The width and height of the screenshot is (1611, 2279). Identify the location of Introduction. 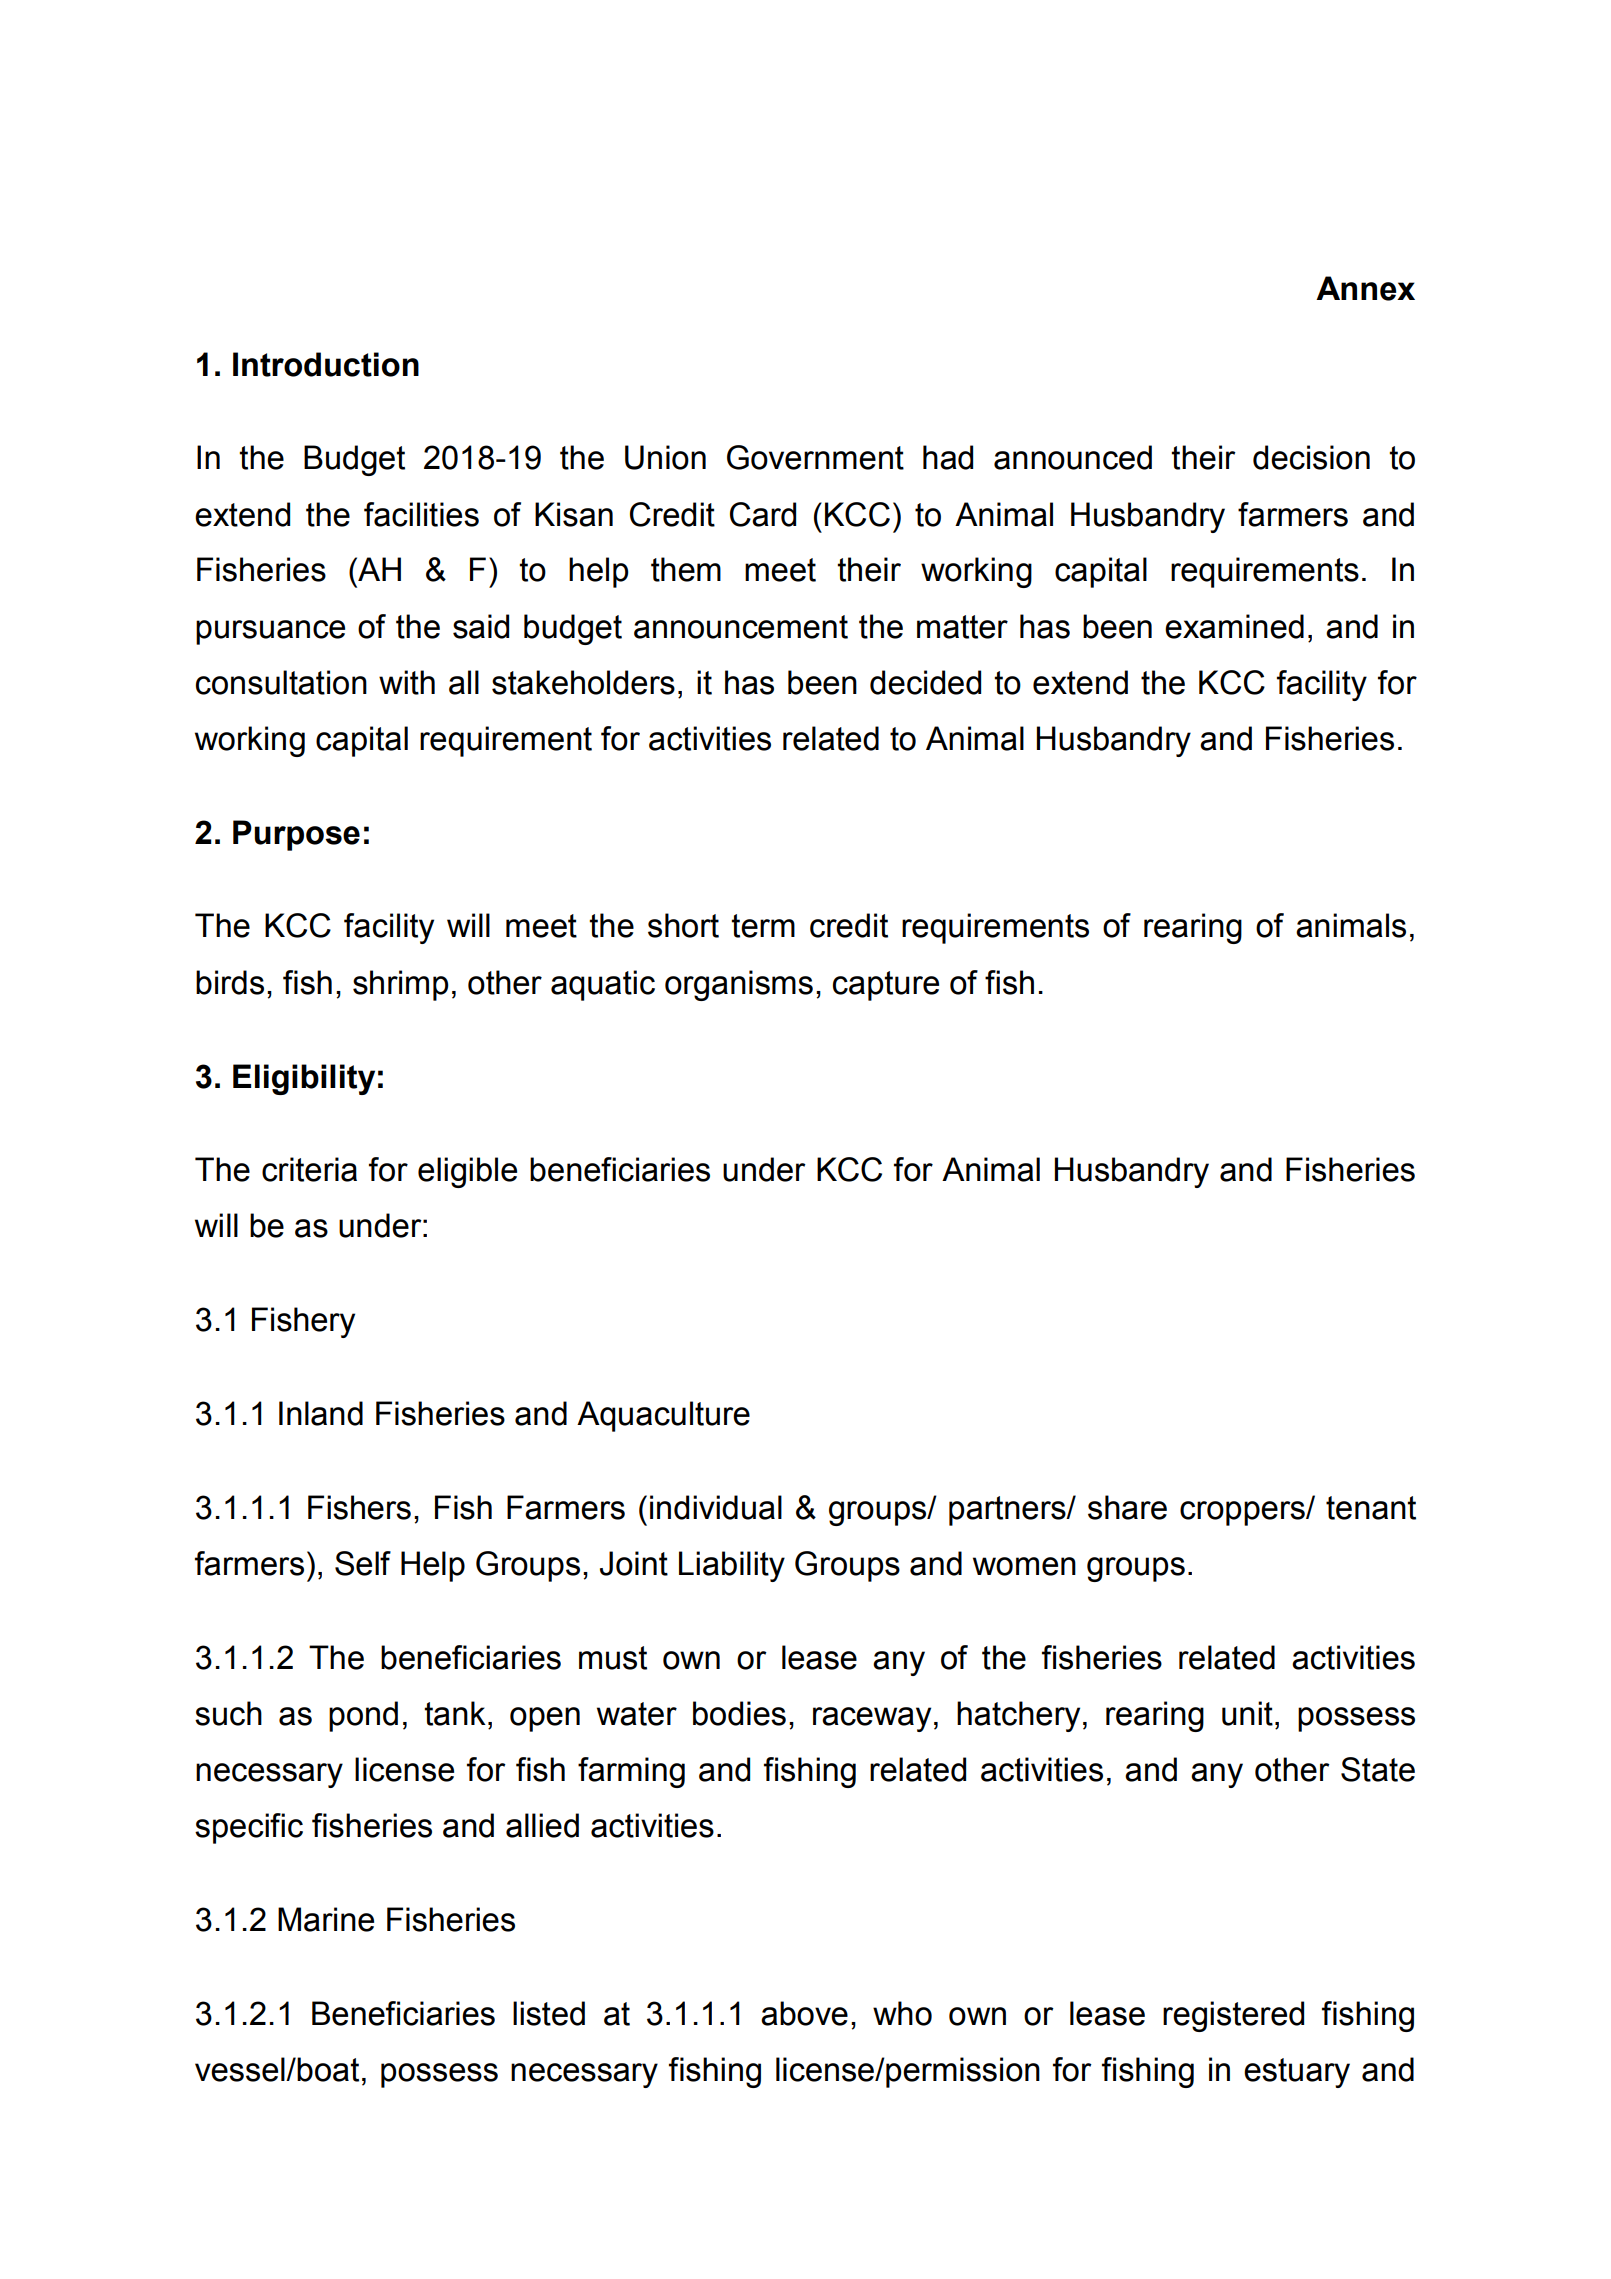
(326, 364).
